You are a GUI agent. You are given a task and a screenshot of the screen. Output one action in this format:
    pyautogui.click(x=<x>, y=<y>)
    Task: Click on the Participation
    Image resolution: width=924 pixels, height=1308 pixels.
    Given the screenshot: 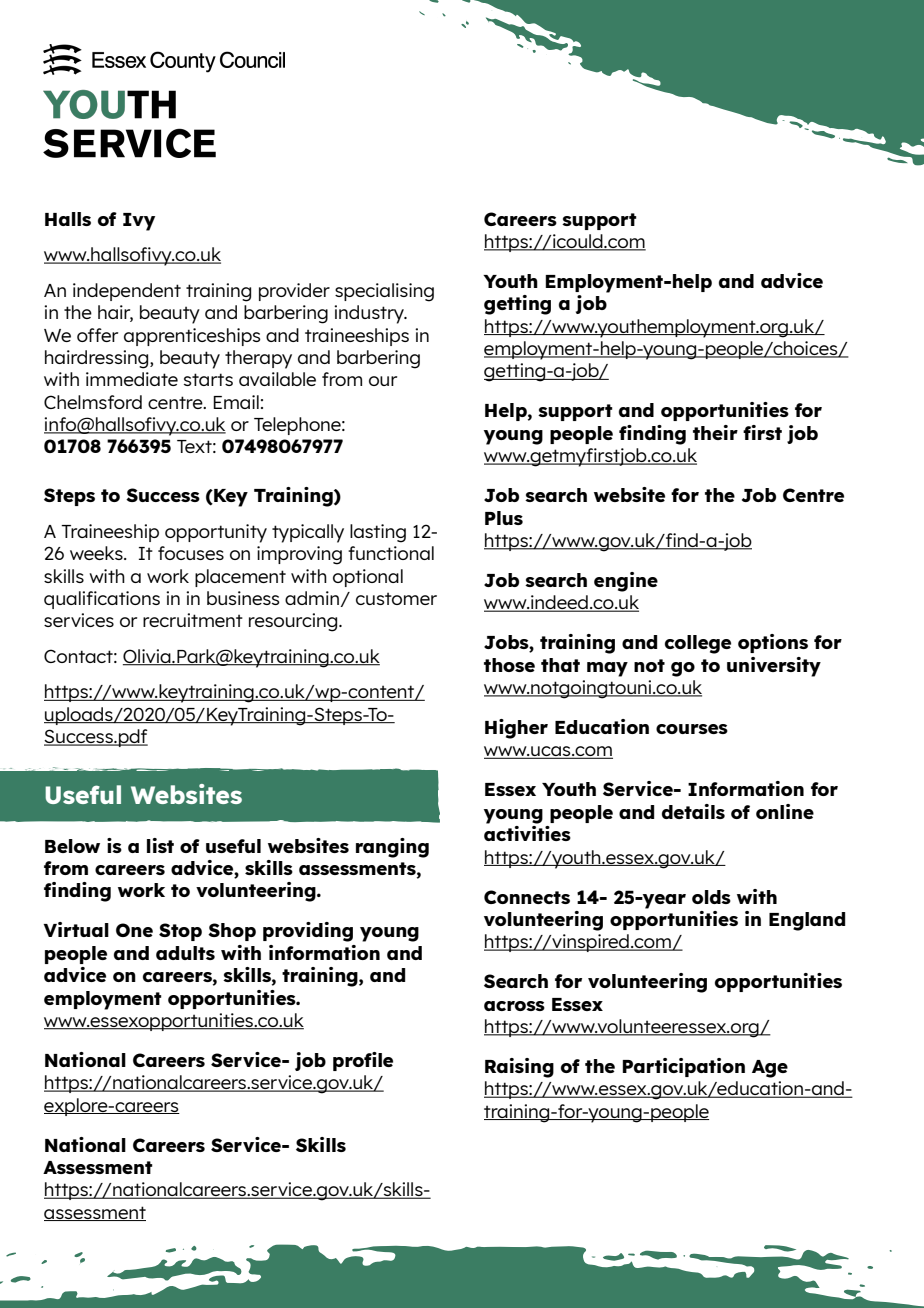 What is the action you would take?
    pyautogui.click(x=683, y=1067)
